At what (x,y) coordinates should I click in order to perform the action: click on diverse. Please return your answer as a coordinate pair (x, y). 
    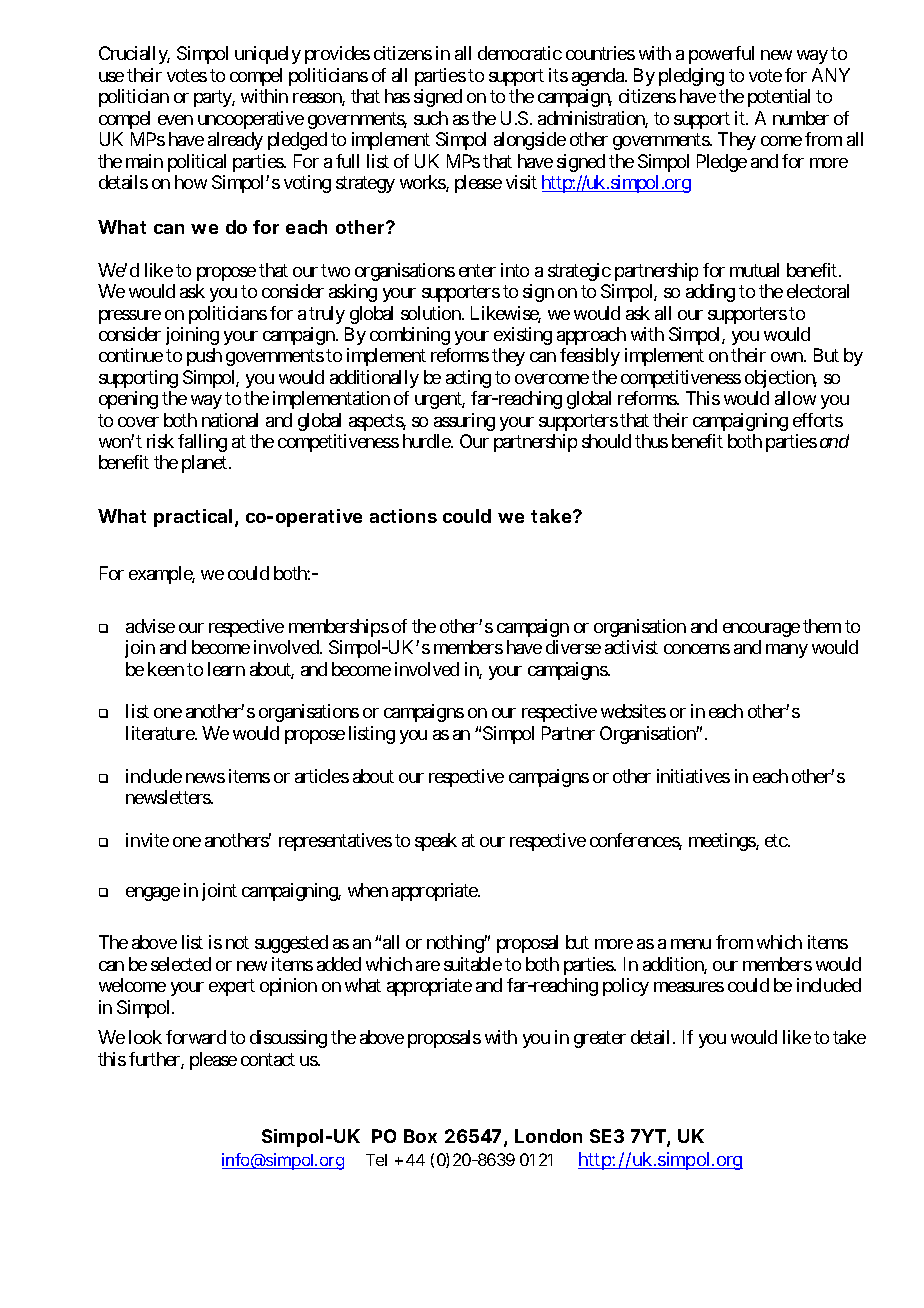
    Looking at the image, I should click on (573, 647).
